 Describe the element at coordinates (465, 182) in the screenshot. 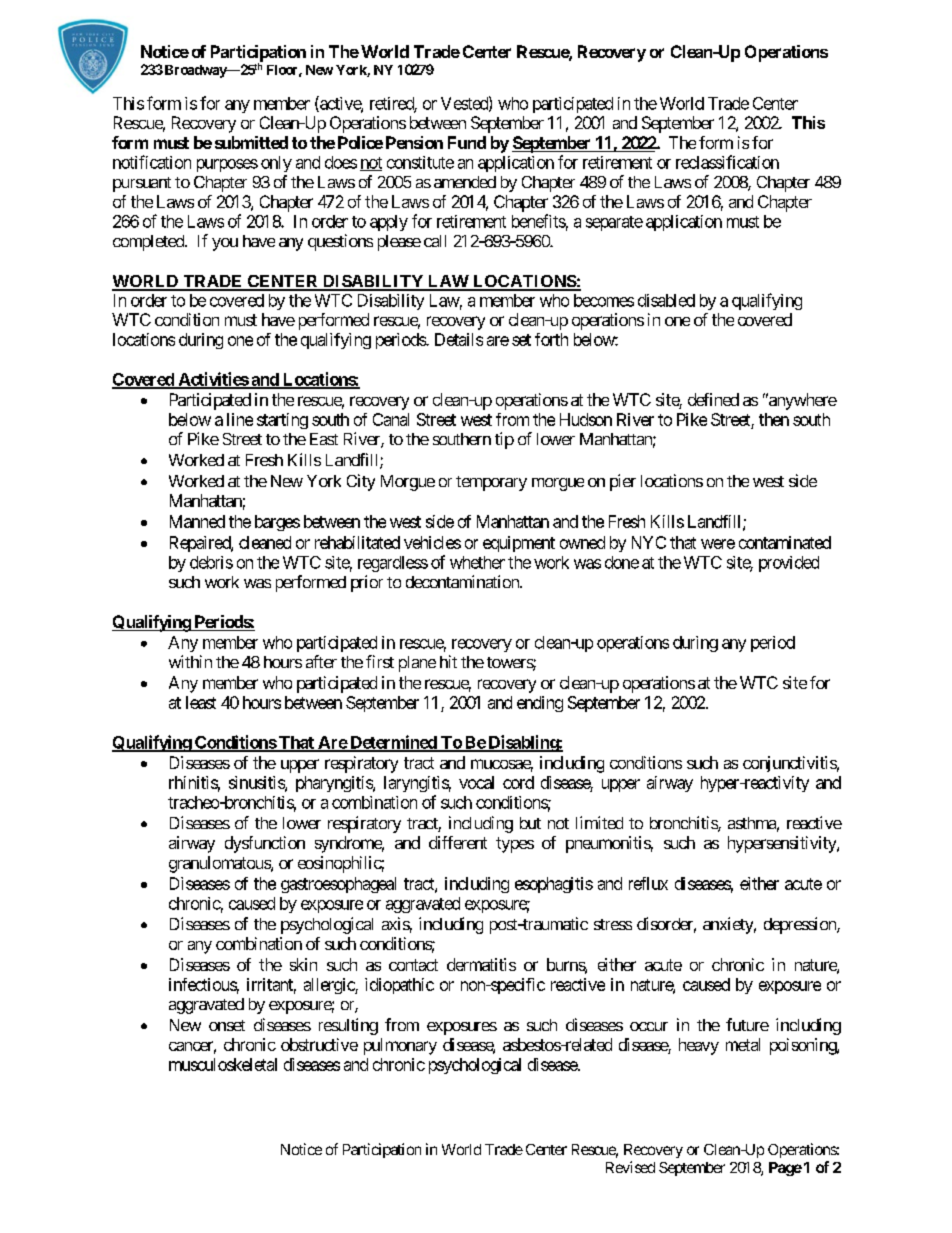

I see `amended` at that location.
